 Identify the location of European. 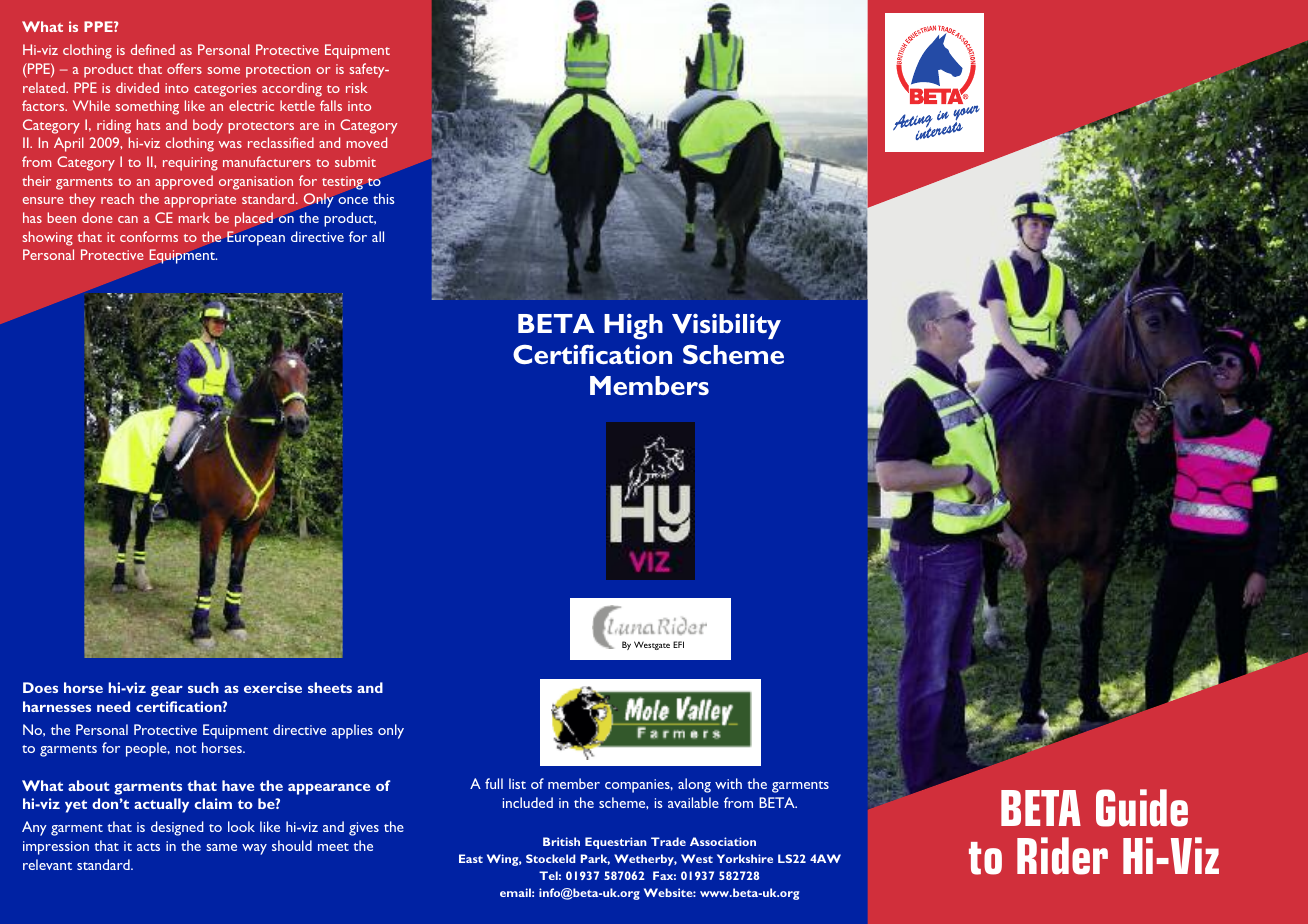
(256, 238).
